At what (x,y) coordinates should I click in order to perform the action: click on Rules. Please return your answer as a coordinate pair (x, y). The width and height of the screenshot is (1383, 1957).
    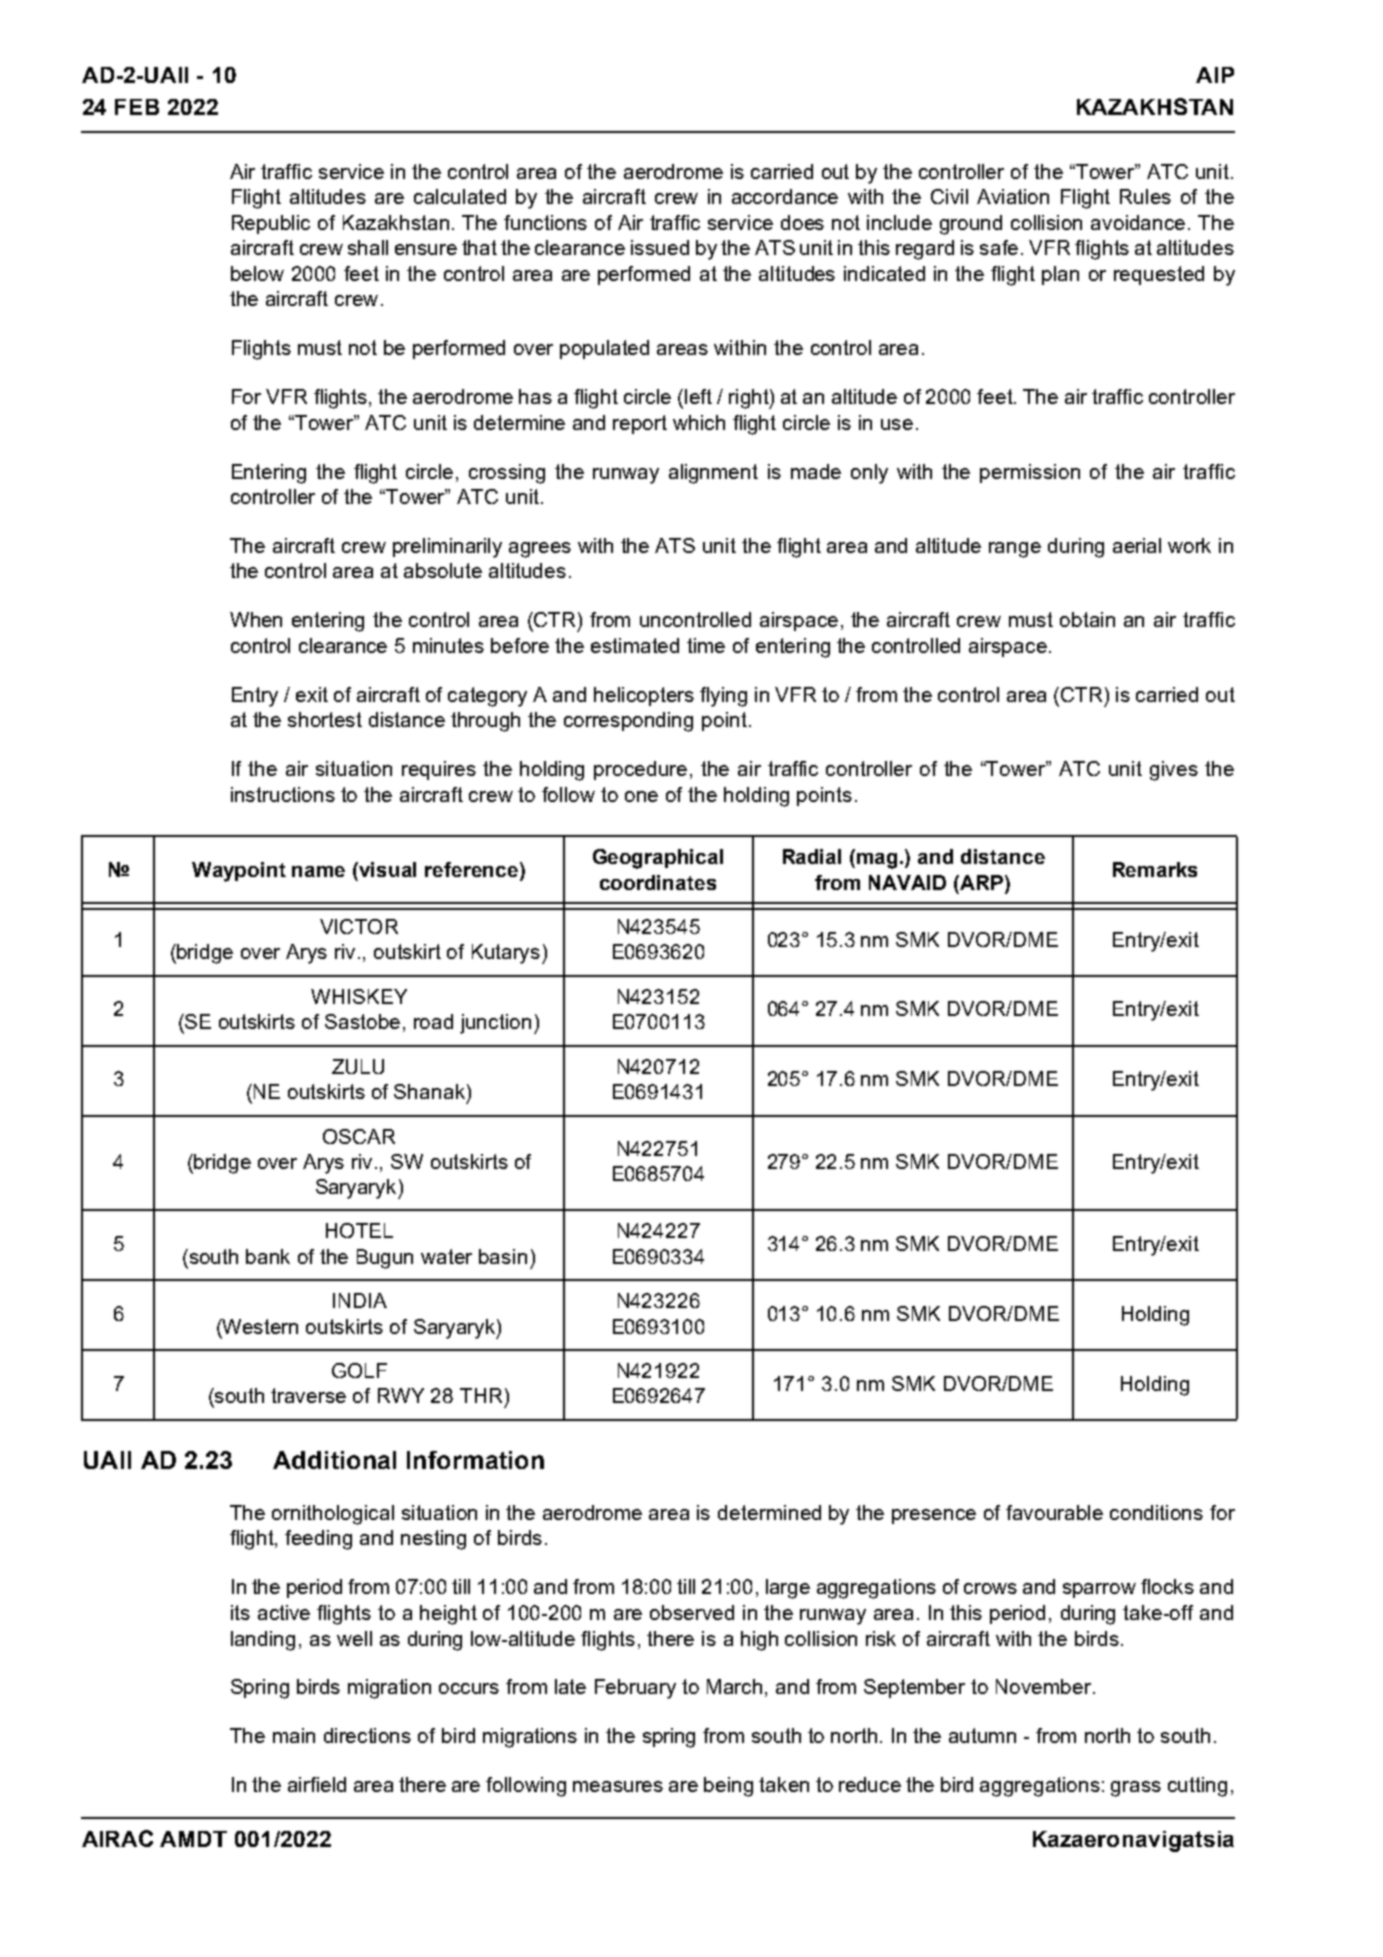
    Looking at the image, I should click on (1145, 196).
